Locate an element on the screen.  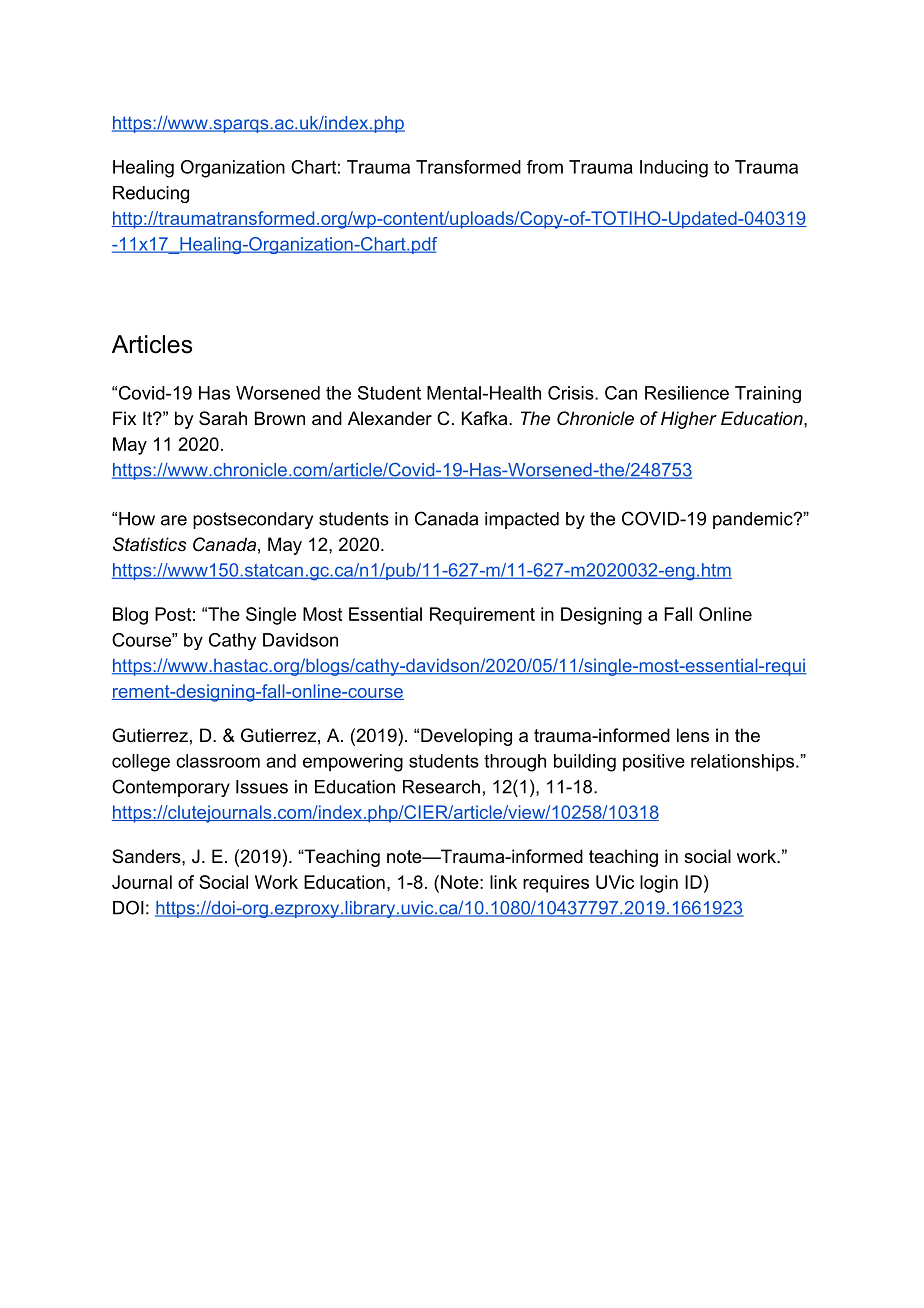
Sarah is located at coordinates (223, 418).
